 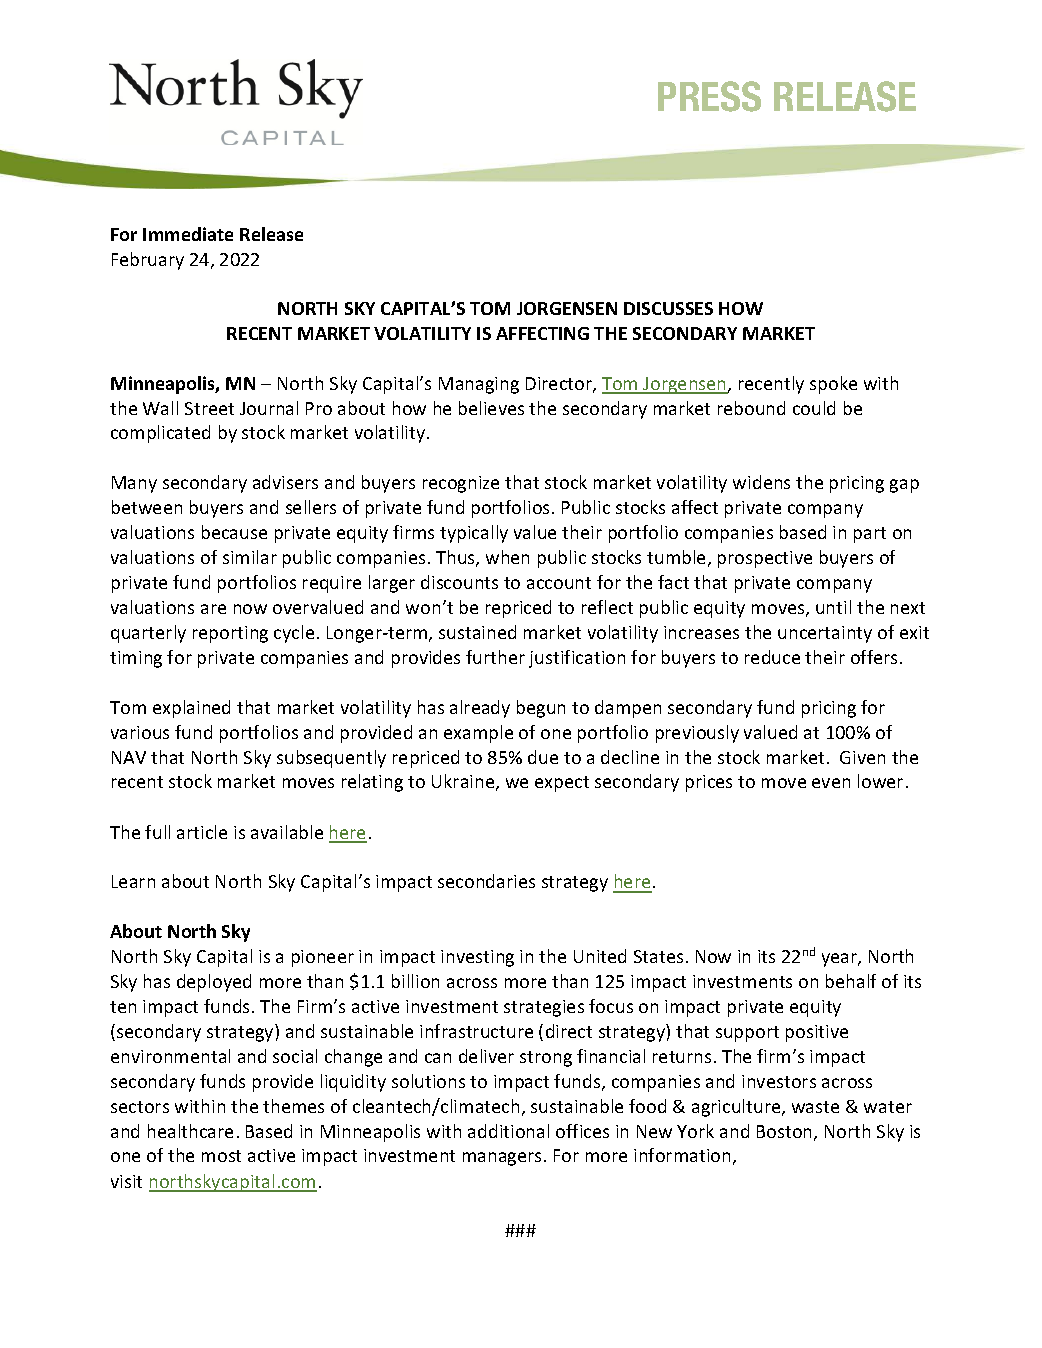 What do you see at coordinates (502, 1159) in the page?
I see `managers` at bounding box center [502, 1159].
